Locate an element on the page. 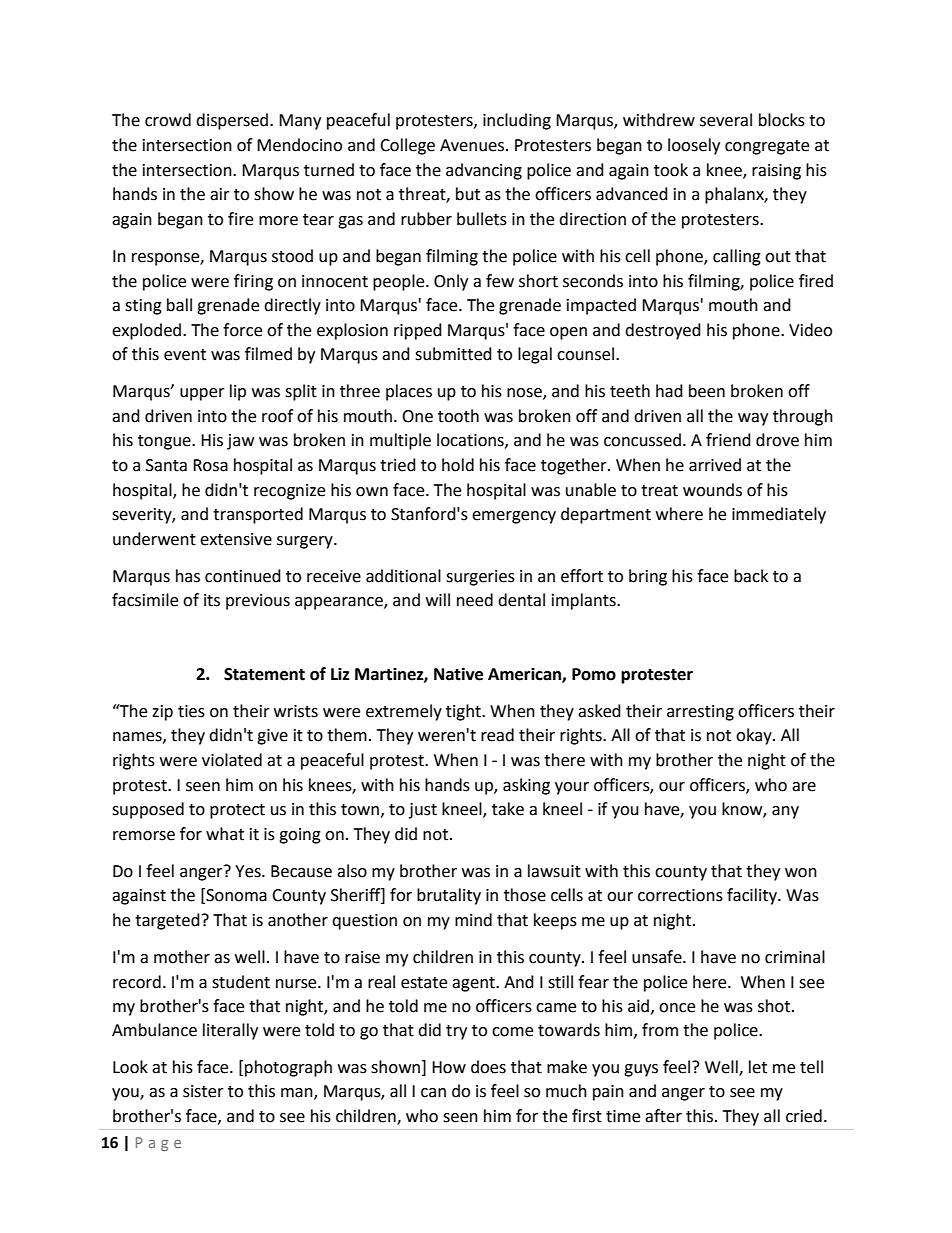  been is located at coordinates (707, 391).
